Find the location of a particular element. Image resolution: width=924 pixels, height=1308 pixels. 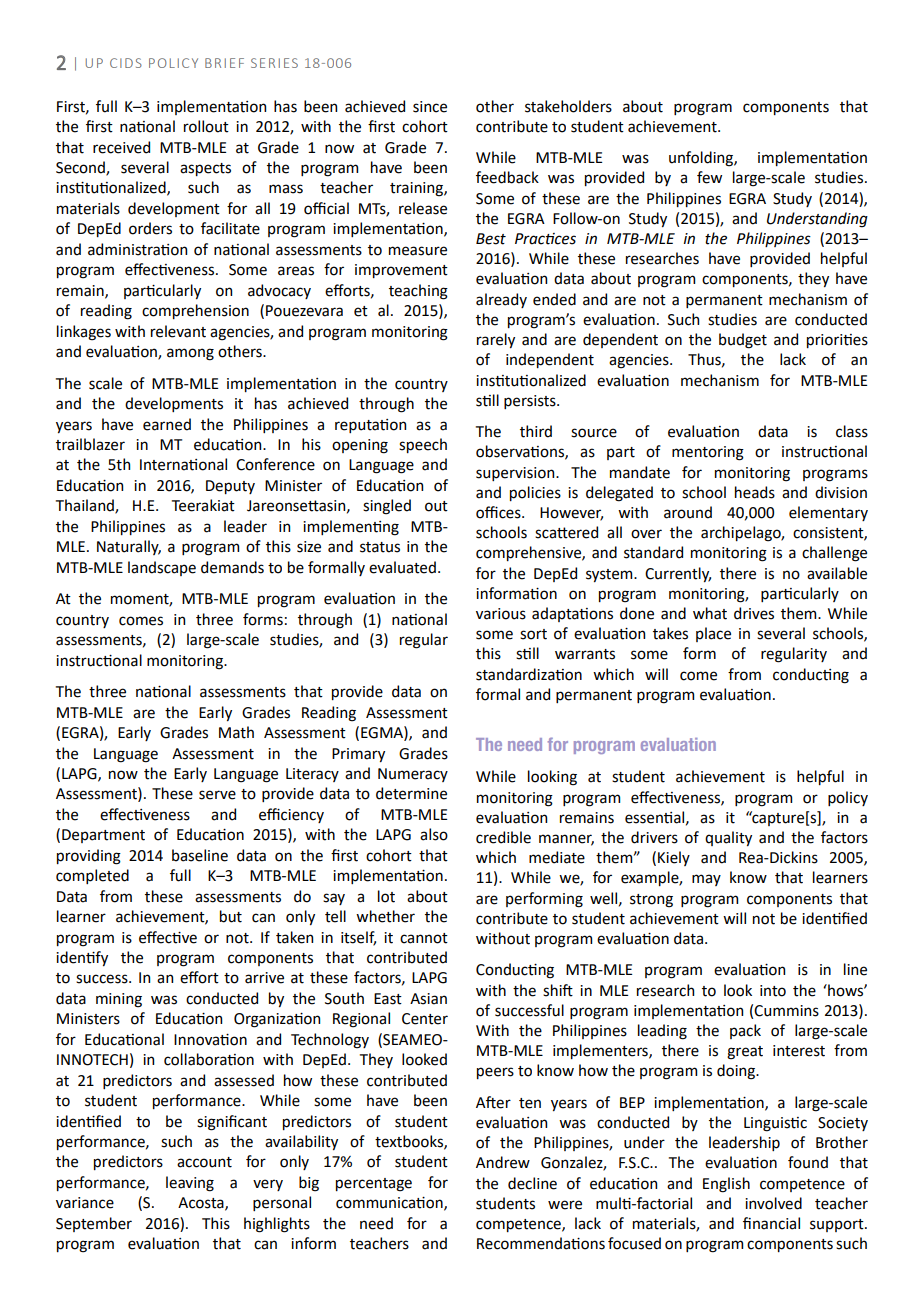

rollout is located at coordinates (206, 126).
